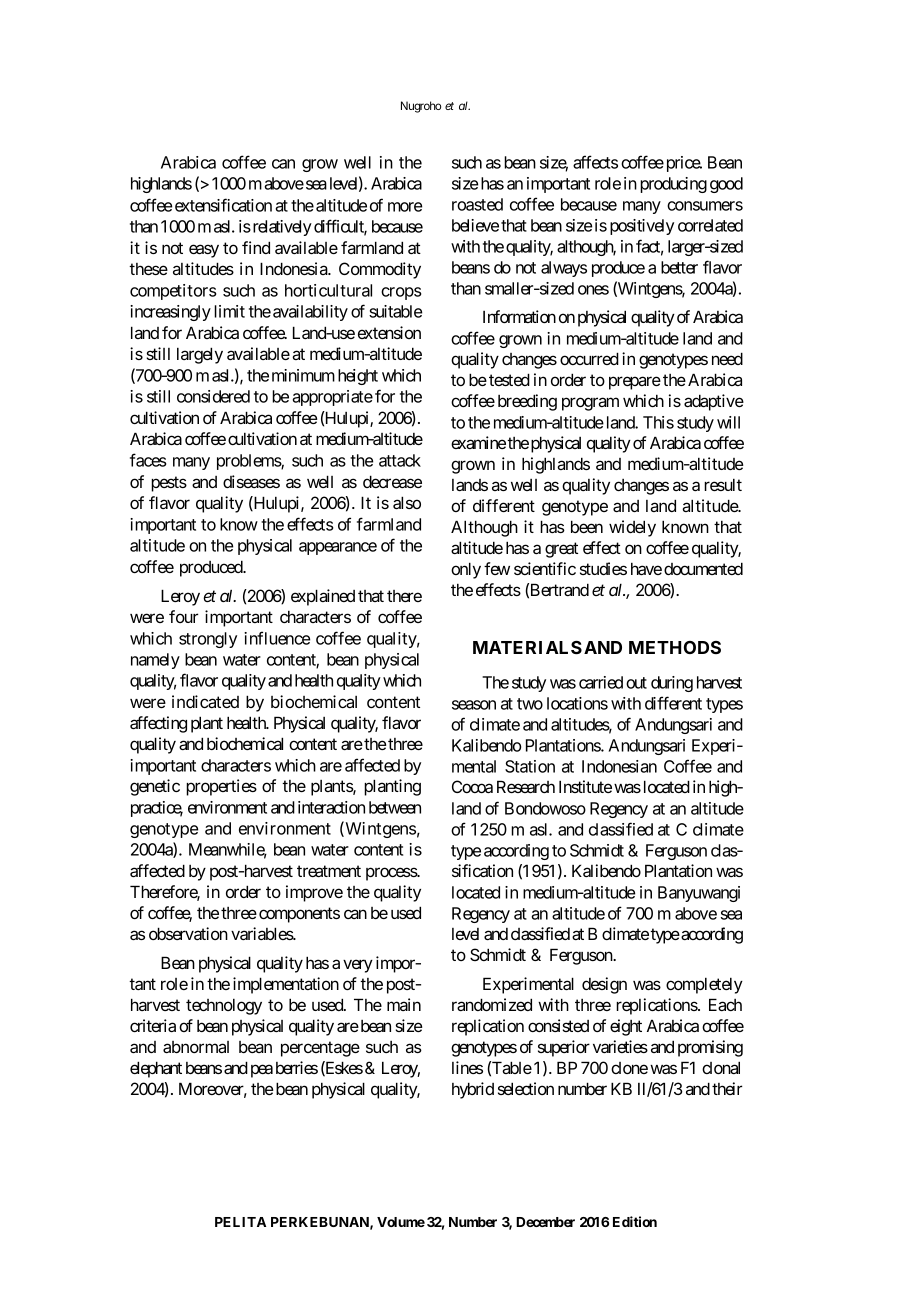  I want to click on Cocoa, so click(472, 786).
